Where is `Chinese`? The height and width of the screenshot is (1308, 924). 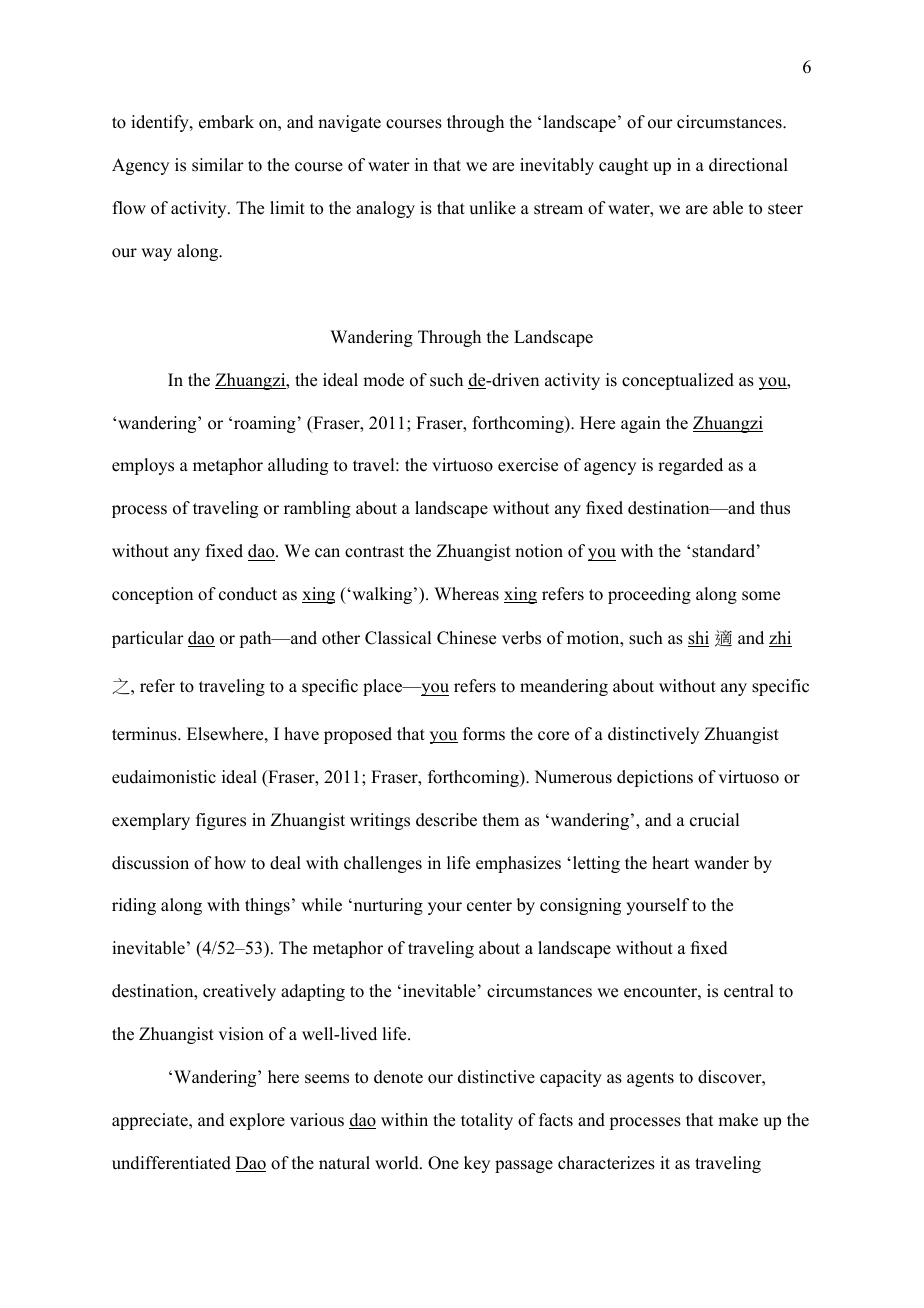 Chinese is located at coordinates (466, 638).
